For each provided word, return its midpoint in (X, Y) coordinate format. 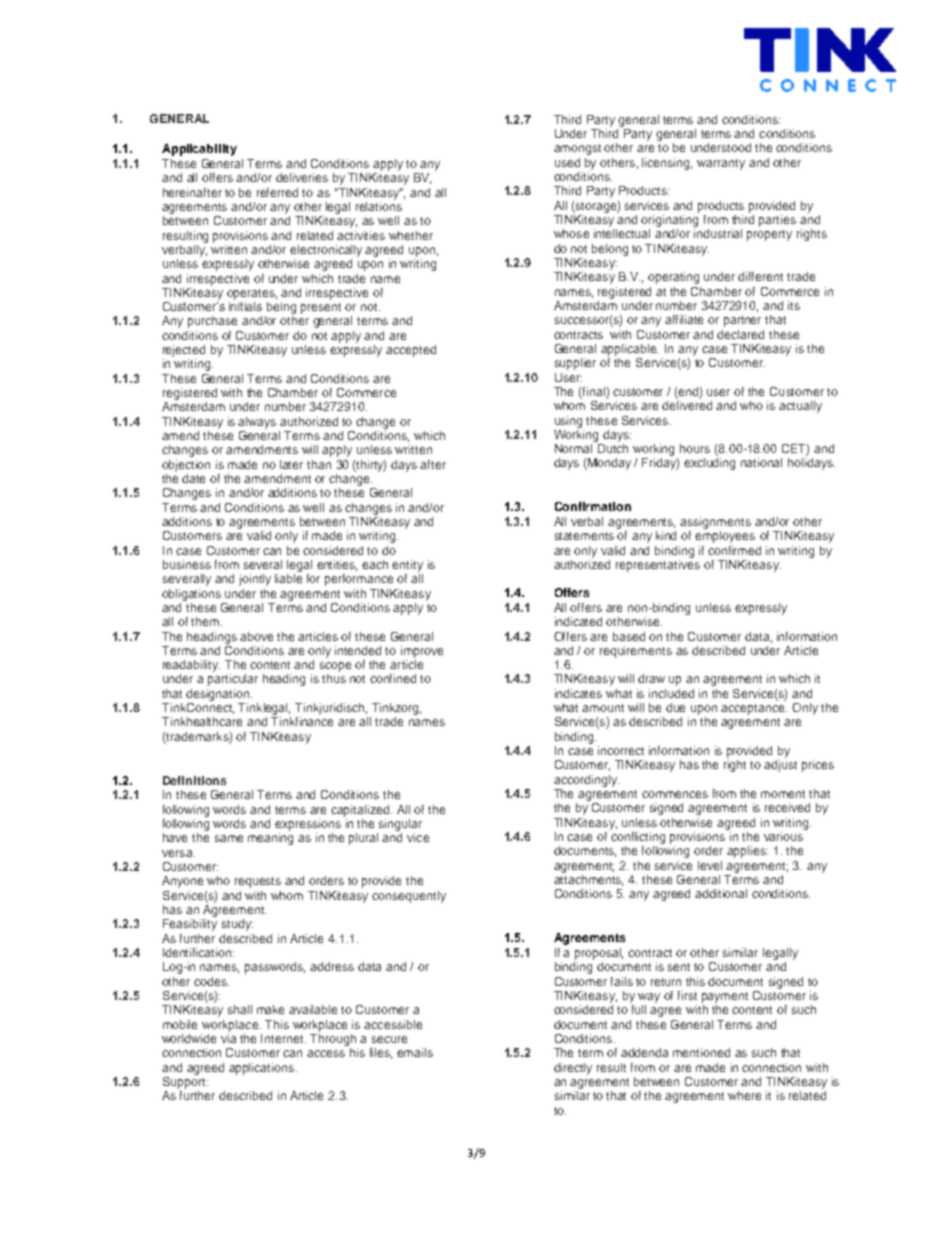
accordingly (586, 781)
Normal (573, 448)
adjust (780, 766)
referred (277, 192)
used (567, 162)
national (761, 462)
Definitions (194, 780)
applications (261, 1069)
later (291, 464)
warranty (721, 164)
